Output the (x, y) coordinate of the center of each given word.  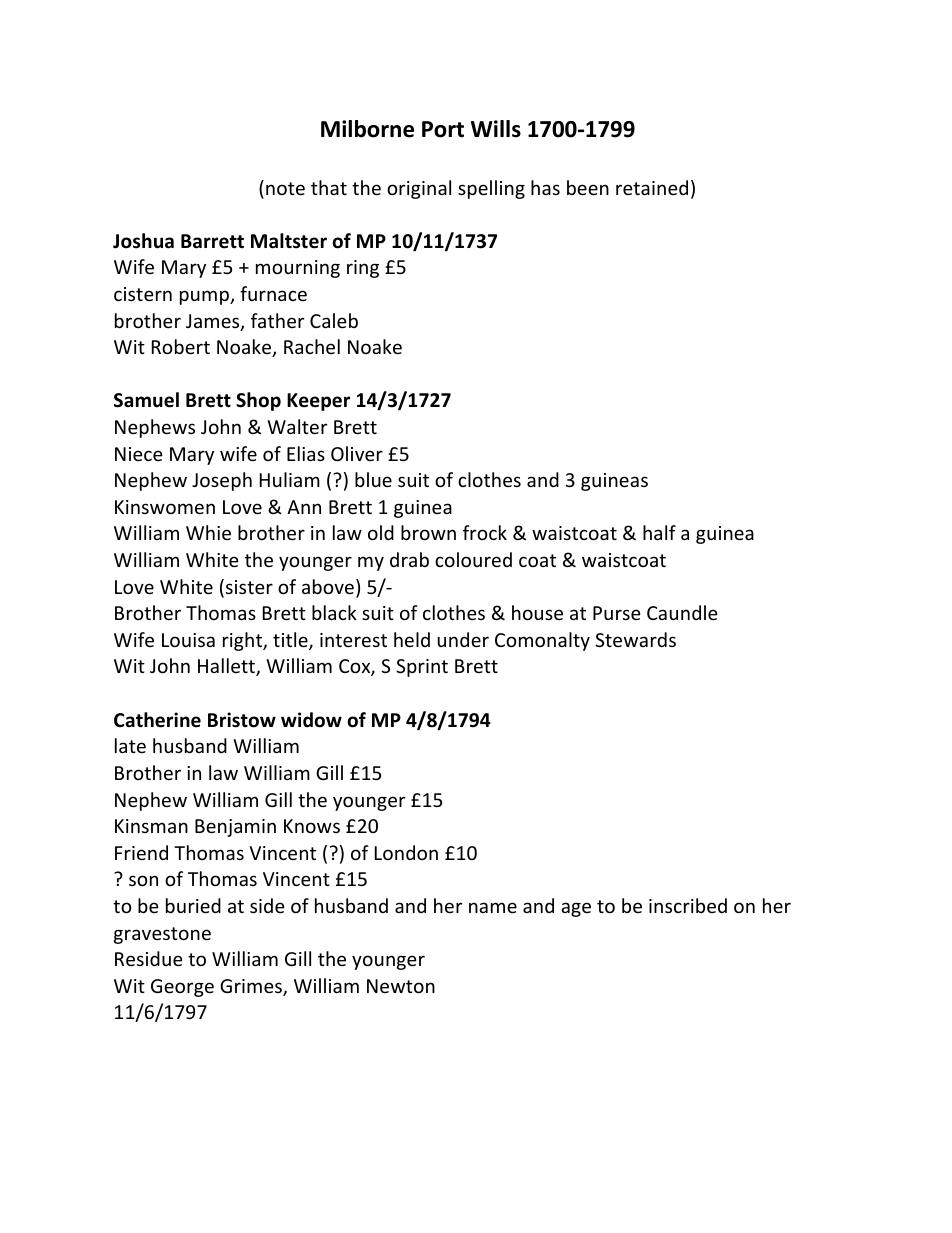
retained (652, 187)
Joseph (222, 481)
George (182, 988)
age (576, 909)
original (419, 189)
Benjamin (235, 828)
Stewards (635, 639)
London (406, 852)
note (285, 188)
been (588, 187)
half (659, 532)
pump (205, 297)
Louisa (188, 640)
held (412, 639)
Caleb (334, 320)
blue (373, 479)
